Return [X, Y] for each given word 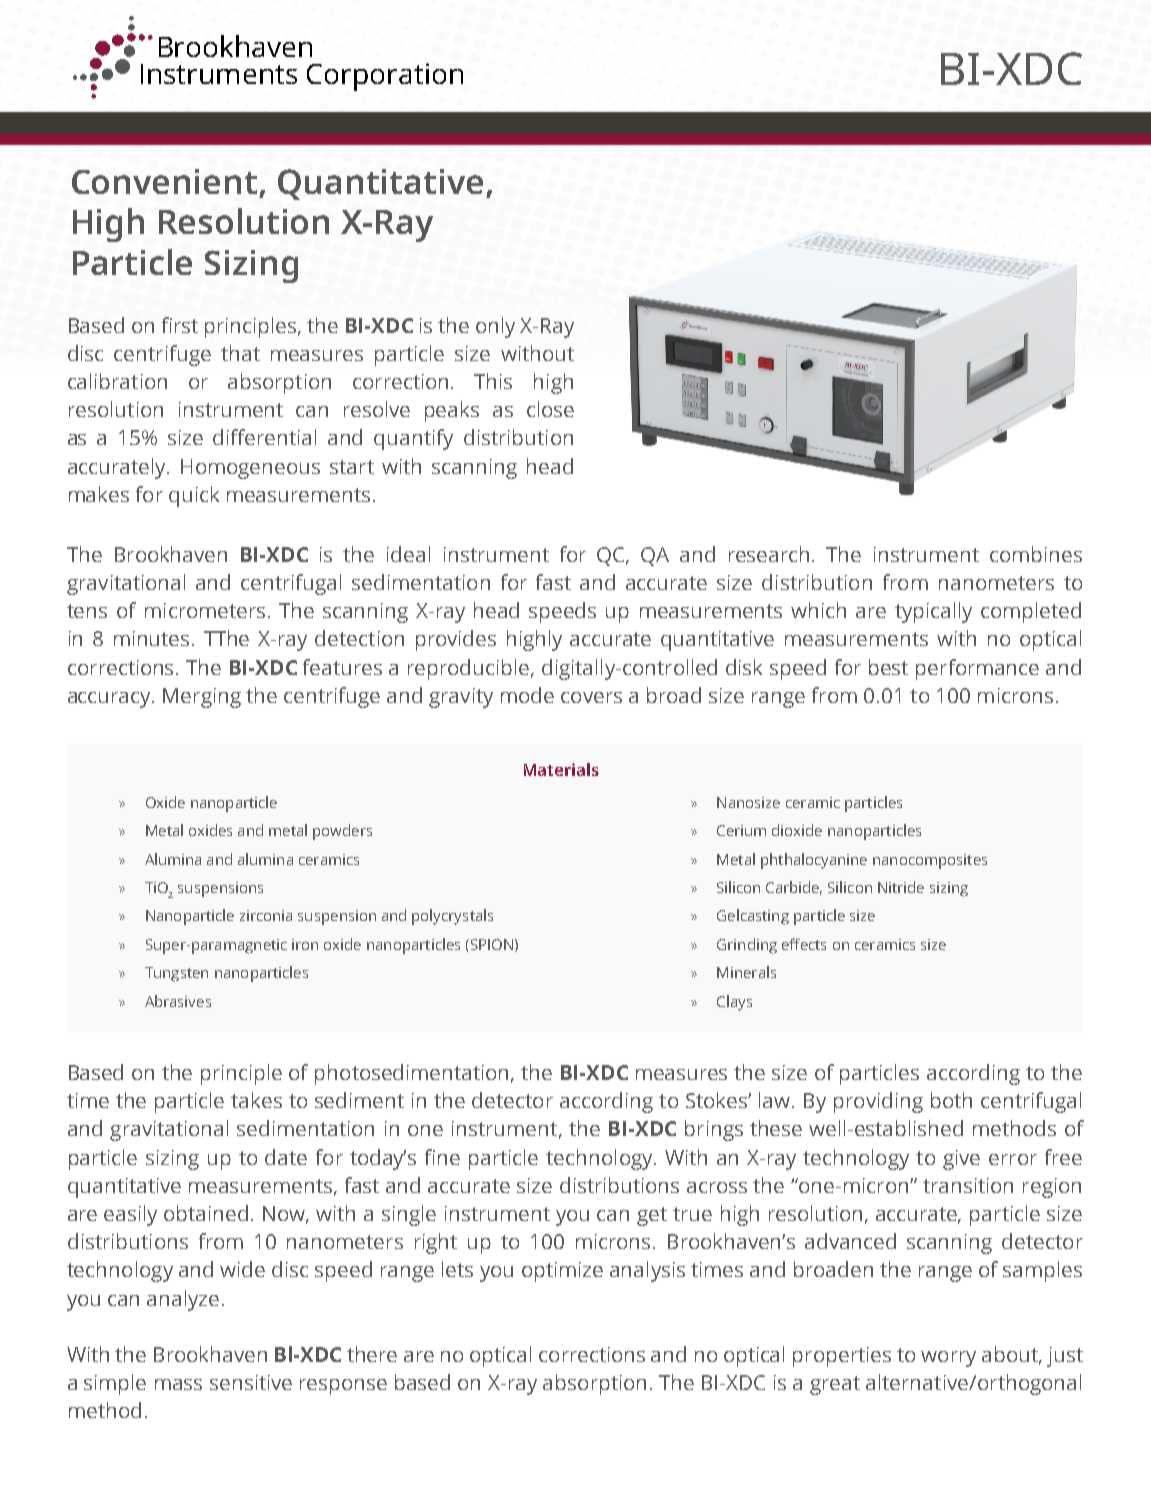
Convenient [164, 181]
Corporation [385, 77]
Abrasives [178, 1001]
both [951, 1100]
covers [591, 697]
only [495, 327]
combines [1036, 554]
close [550, 409]
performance [977, 669]
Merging [202, 698]
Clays [734, 1003]
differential [264, 437]
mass [178, 1384]
